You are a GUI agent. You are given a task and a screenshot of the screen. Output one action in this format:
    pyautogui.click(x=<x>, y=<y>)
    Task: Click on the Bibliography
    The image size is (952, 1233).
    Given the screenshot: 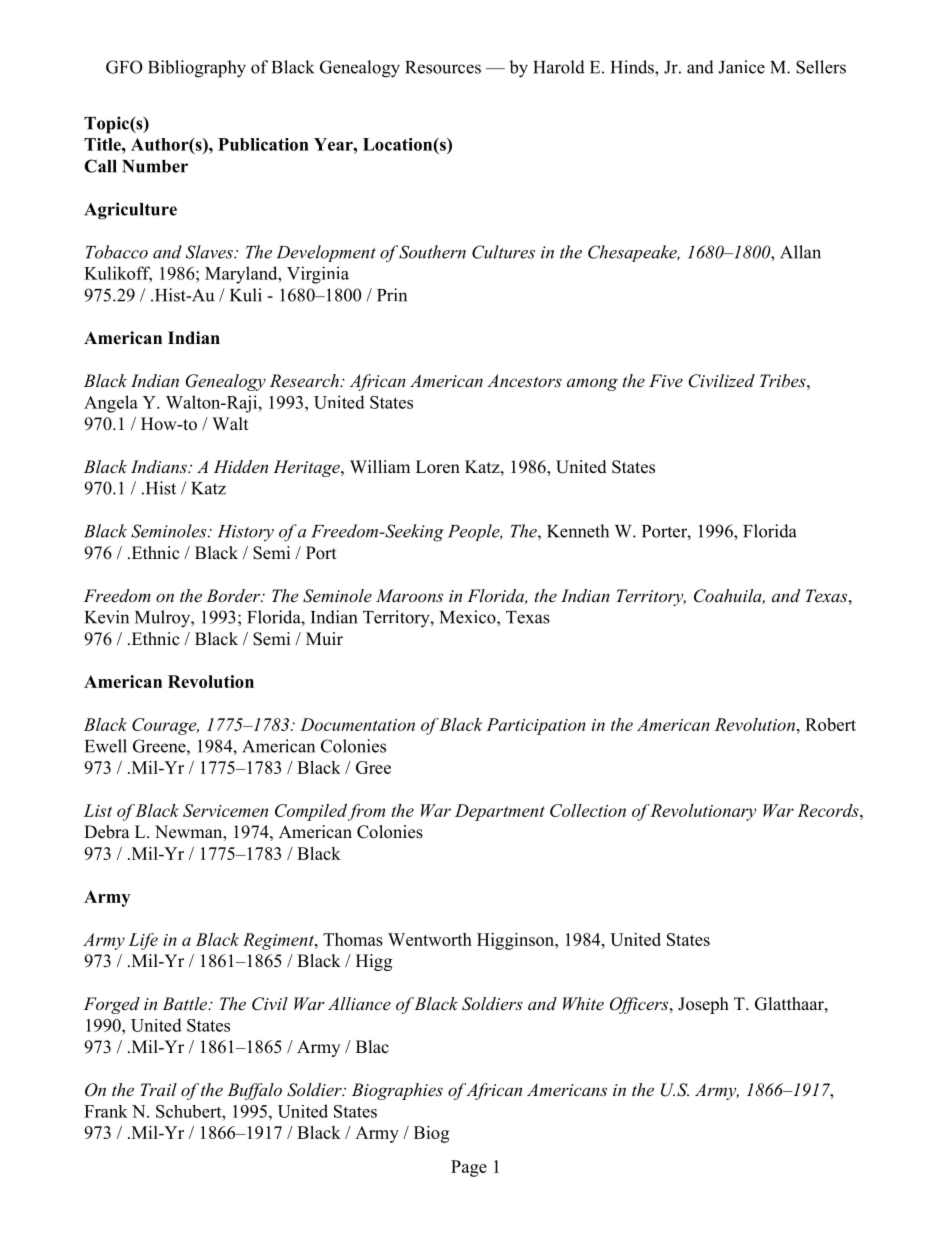 What is the action you would take?
    pyautogui.click(x=197, y=69)
